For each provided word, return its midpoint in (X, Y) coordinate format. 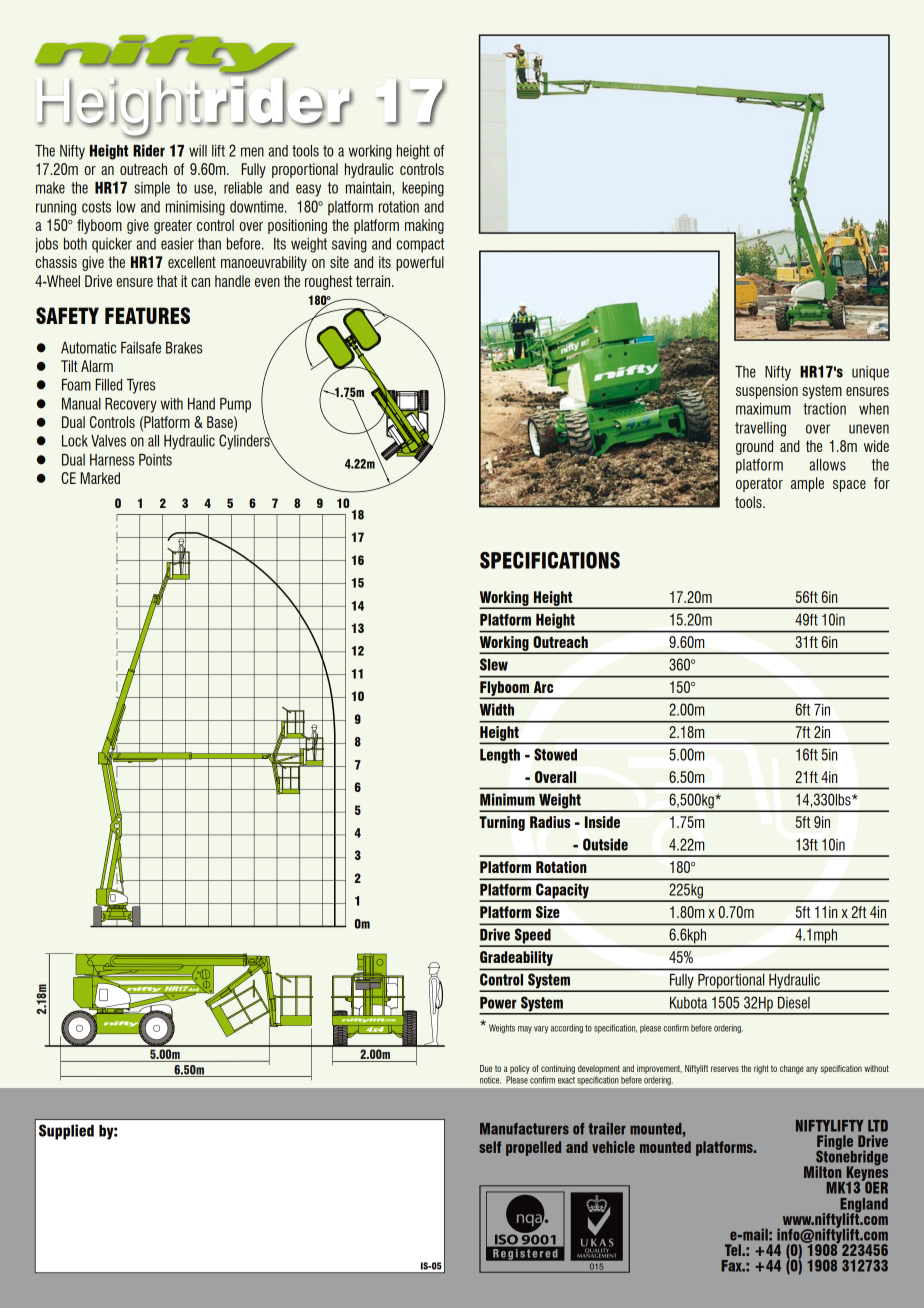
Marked (100, 478)
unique (870, 373)
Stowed (555, 754)
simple (152, 189)
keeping (423, 189)
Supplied (66, 1132)
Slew (494, 664)
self (490, 1147)
